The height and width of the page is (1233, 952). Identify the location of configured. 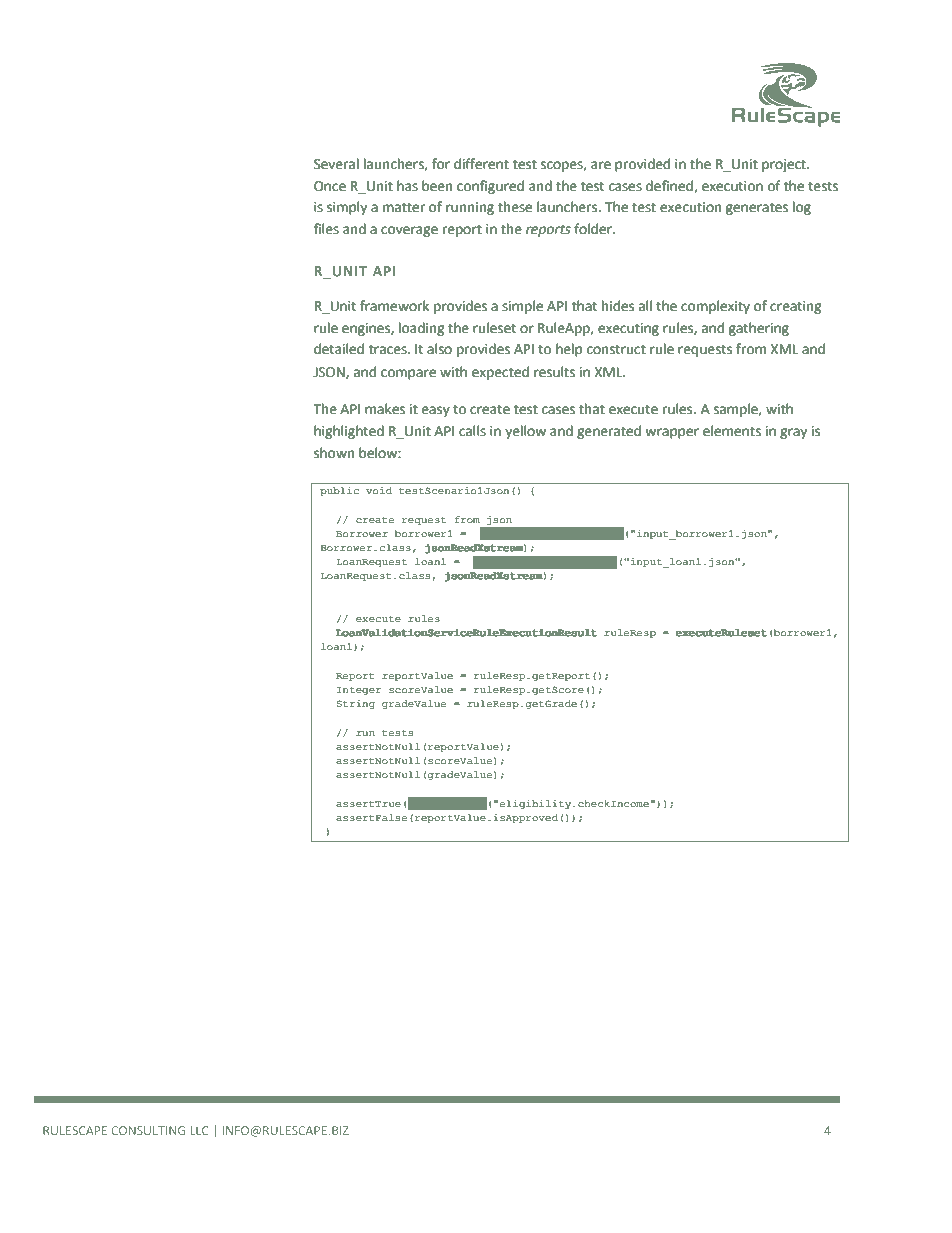
(490, 187).
